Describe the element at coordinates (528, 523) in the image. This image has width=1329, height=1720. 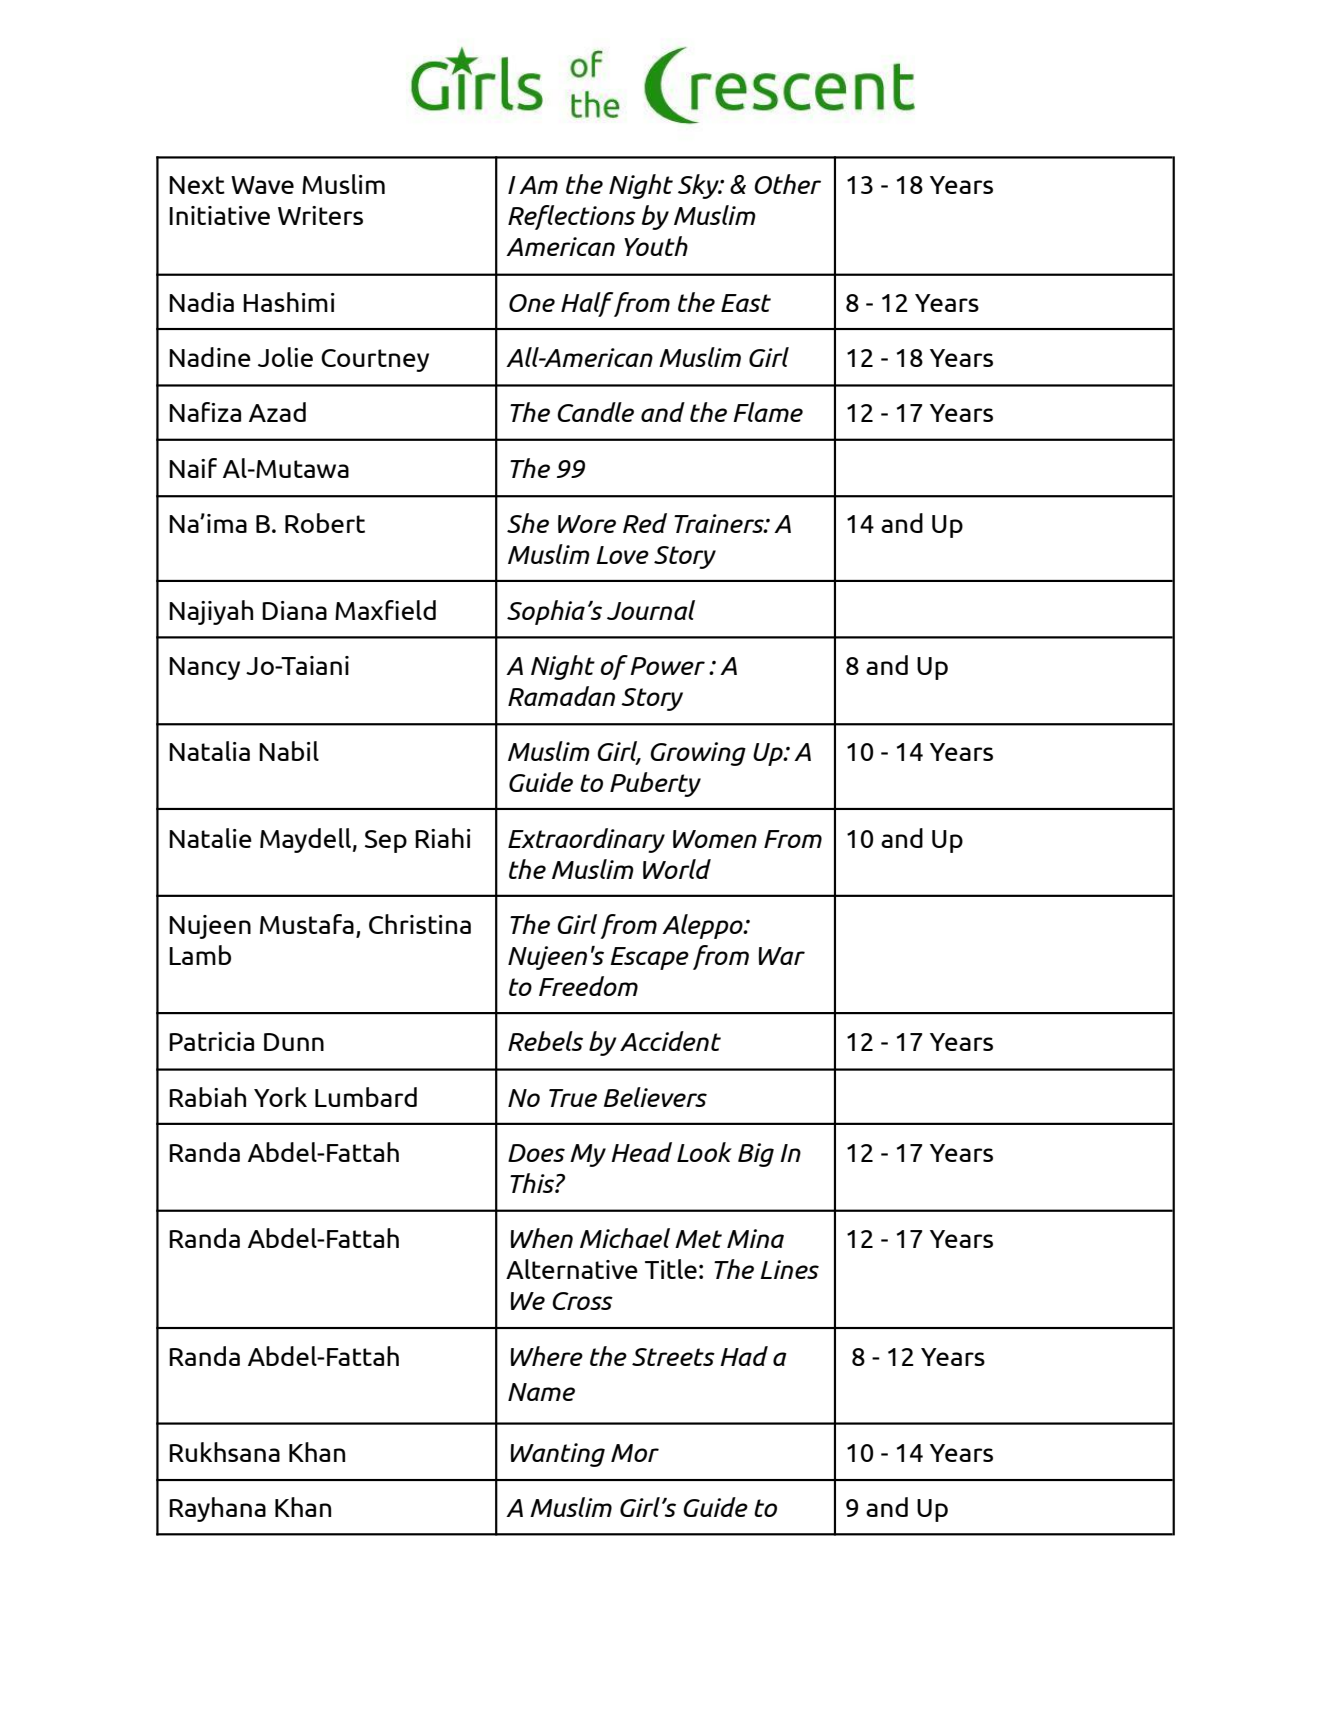
I see `She` at that location.
